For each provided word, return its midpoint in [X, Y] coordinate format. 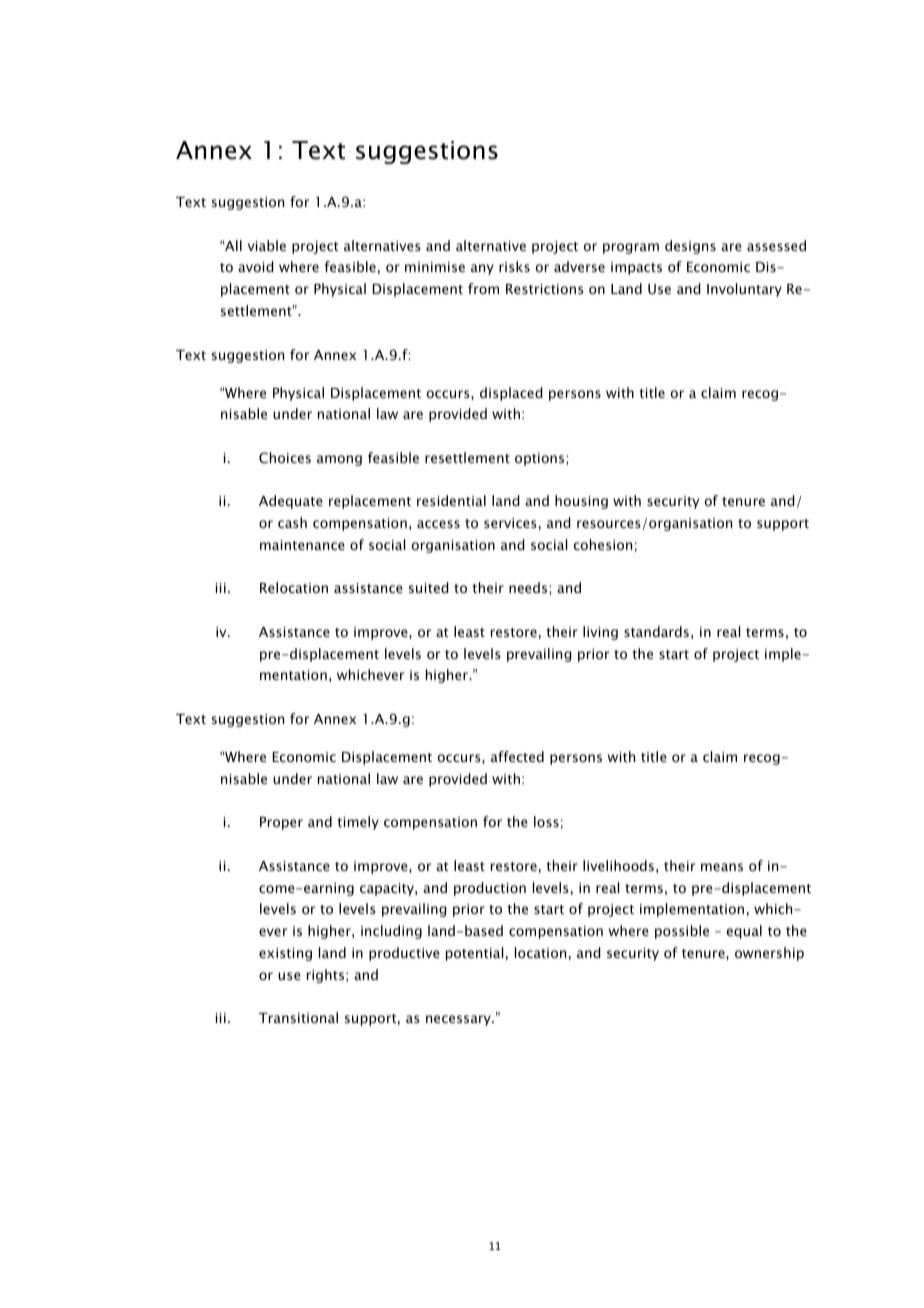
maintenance [302, 545]
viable [267, 245]
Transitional [298, 1017]
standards [656, 631]
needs [529, 587]
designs [690, 247]
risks [514, 266]
